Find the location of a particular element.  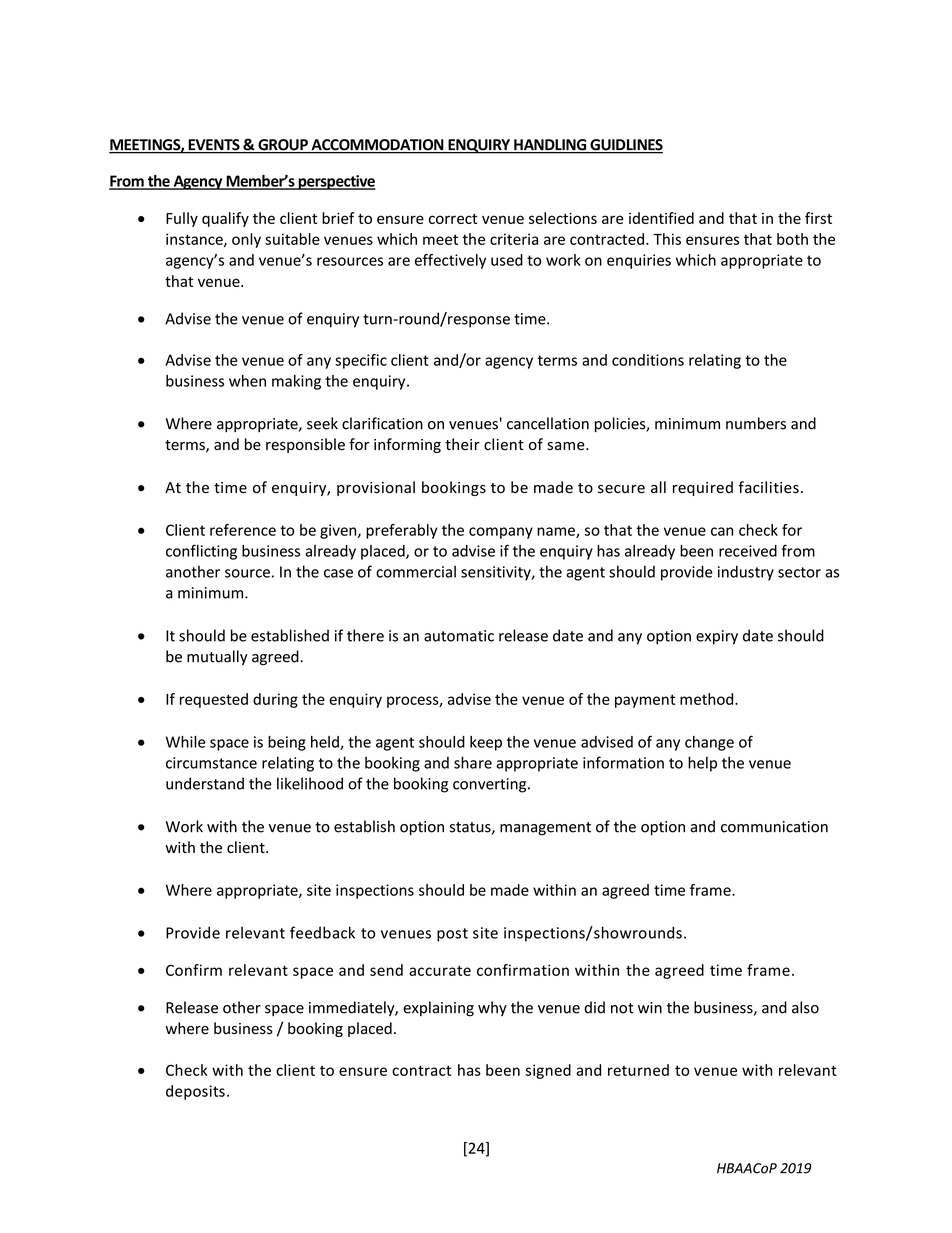

deposits is located at coordinates (195, 1092).
